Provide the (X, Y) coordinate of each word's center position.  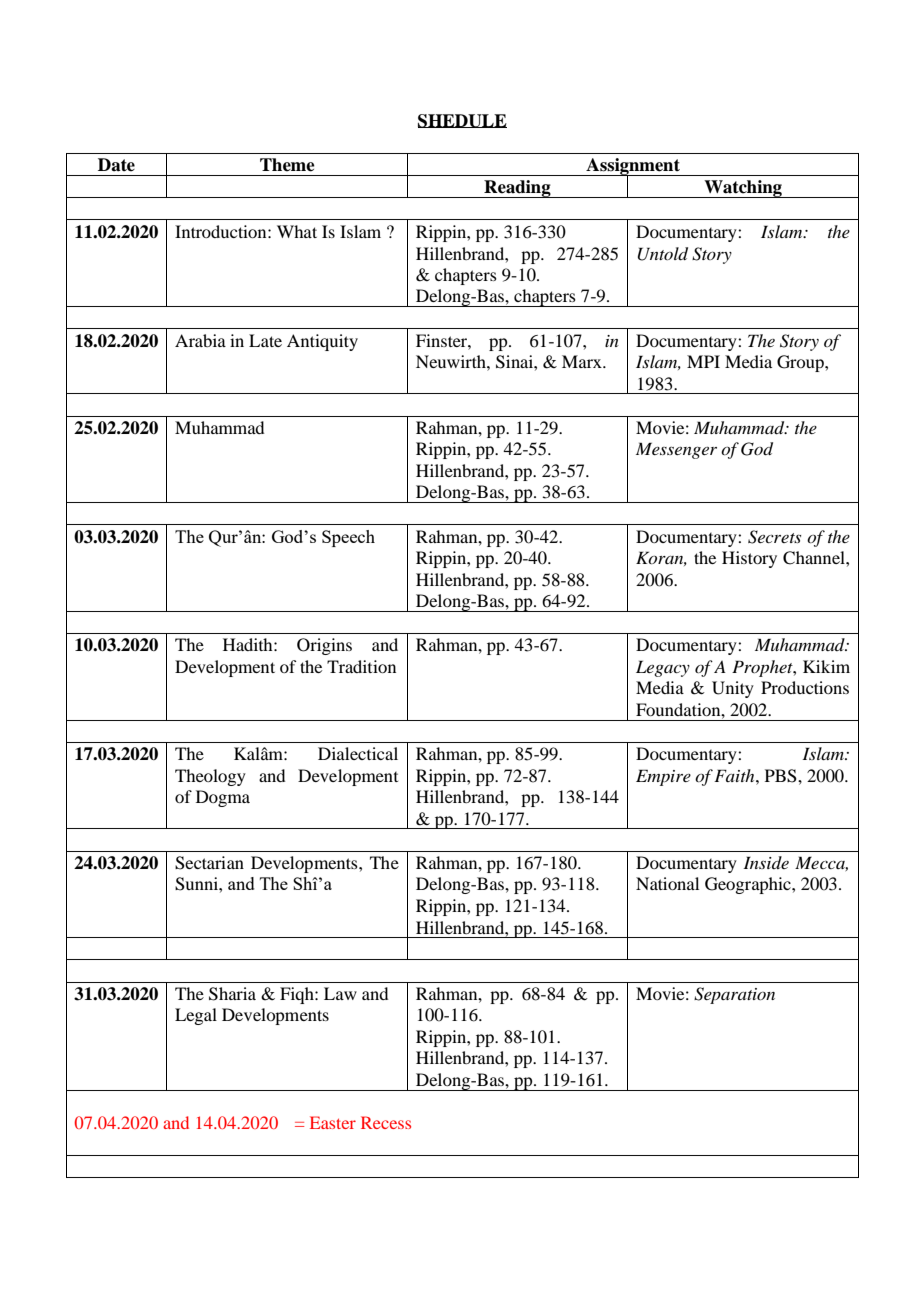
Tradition (361, 666)
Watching (743, 189)
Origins (324, 646)
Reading (517, 189)
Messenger (676, 450)
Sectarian (209, 863)
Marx (583, 361)
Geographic (749, 885)
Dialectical (358, 753)
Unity (733, 689)
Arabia (200, 340)
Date (116, 165)
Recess (386, 1122)
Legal (196, 1016)
